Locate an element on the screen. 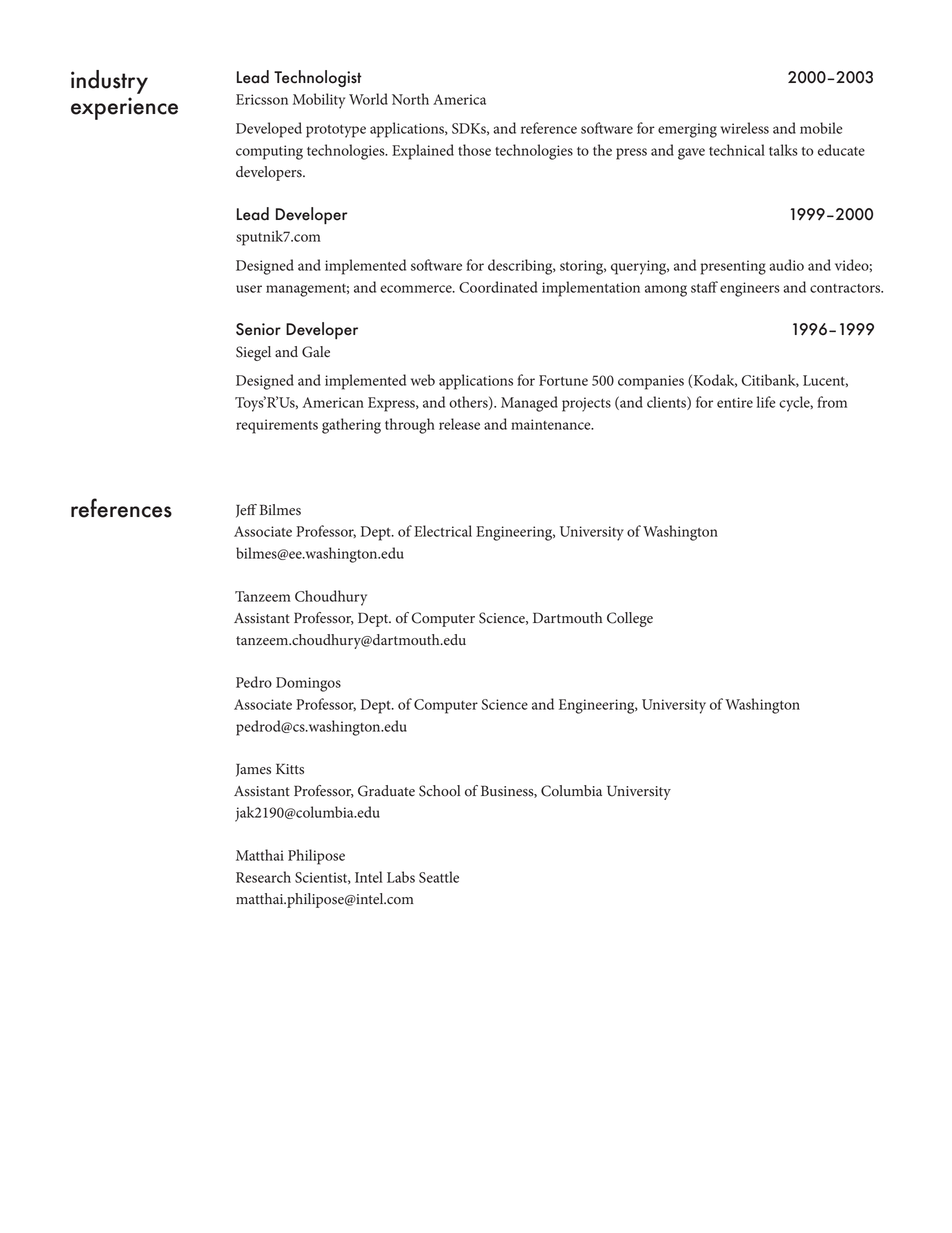 This screenshot has height=1233, width=952. North is located at coordinates (410, 99).
